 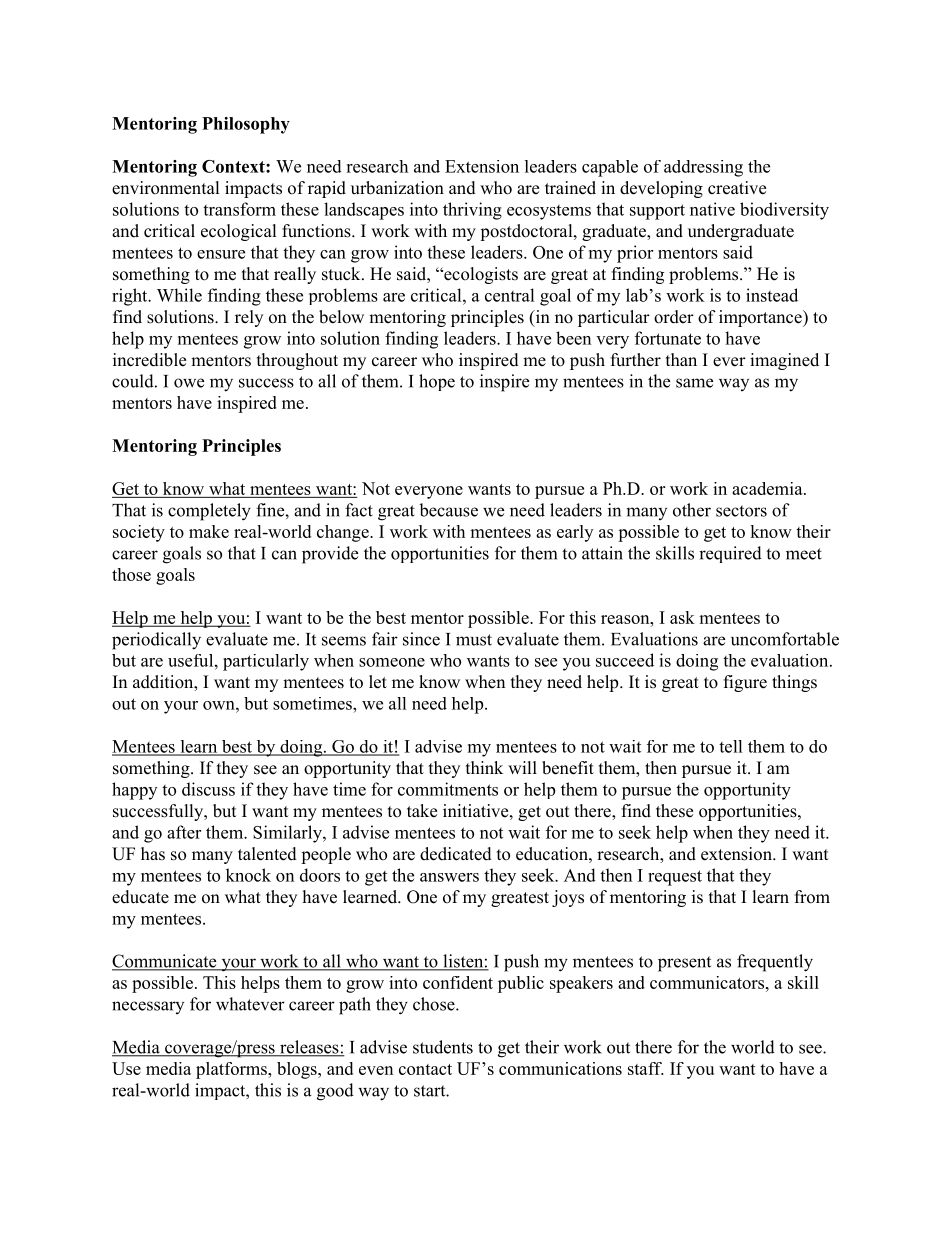 I want to click on academia, so click(x=768, y=488).
